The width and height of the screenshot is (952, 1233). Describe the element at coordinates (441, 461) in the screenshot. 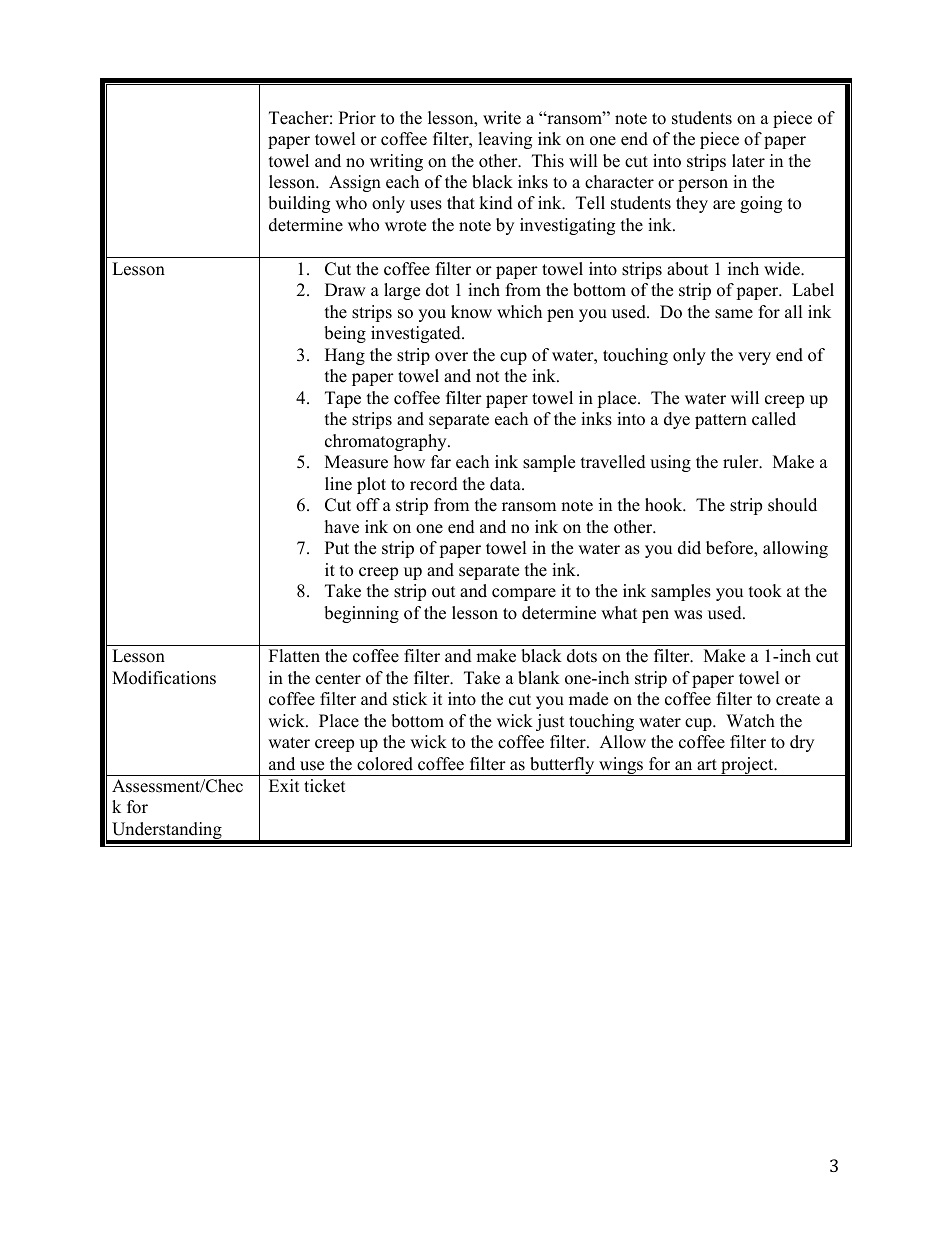

I see `far` at that location.
